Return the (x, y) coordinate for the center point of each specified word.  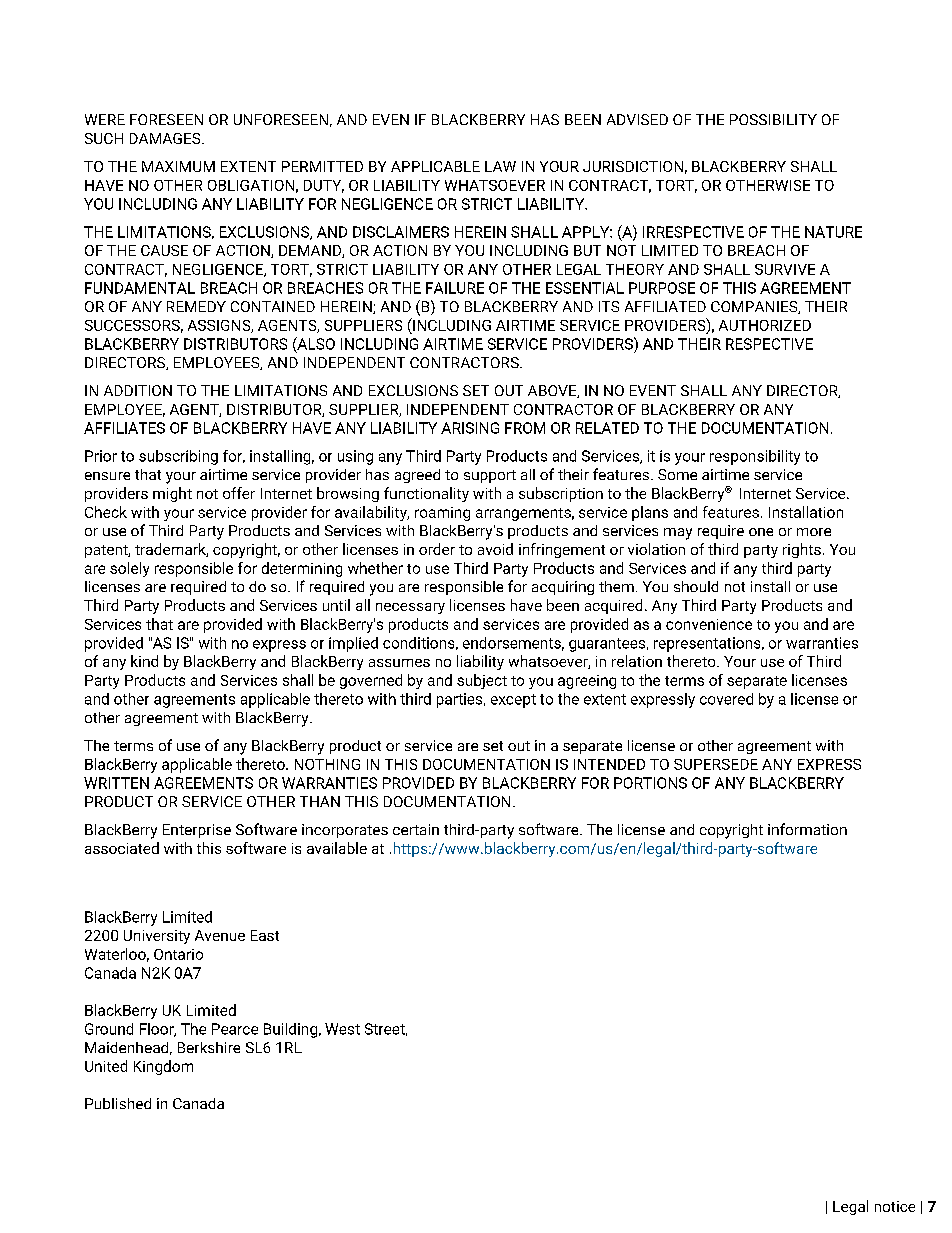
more (814, 532)
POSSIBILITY (773, 119)
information (807, 829)
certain (416, 829)
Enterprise (197, 831)
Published (118, 1103)
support (490, 476)
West (342, 1029)
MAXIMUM (178, 166)
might (172, 494)
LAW (500, 166)
